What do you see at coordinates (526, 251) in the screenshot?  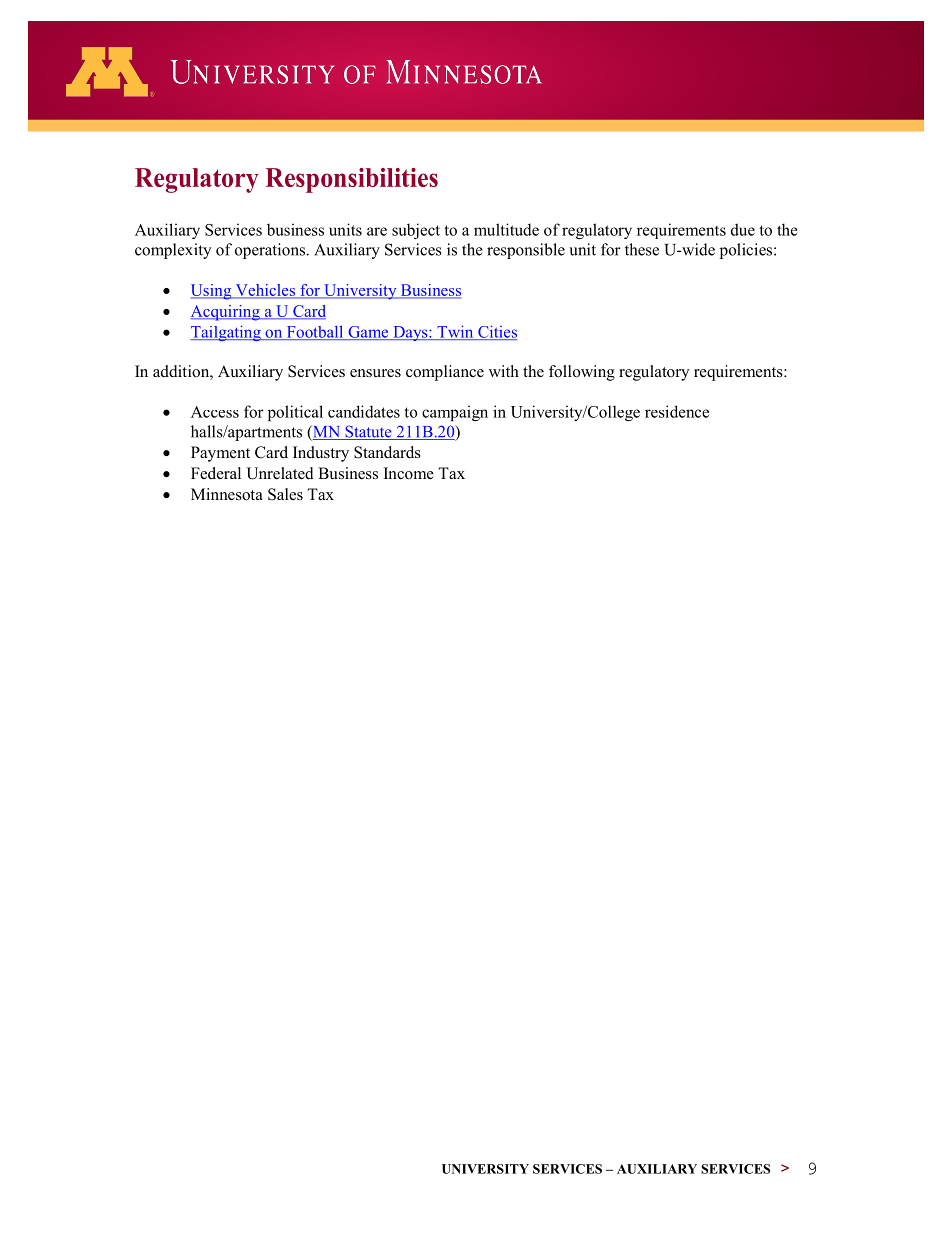 I see `responsible` at bounding box center [526, 251].
